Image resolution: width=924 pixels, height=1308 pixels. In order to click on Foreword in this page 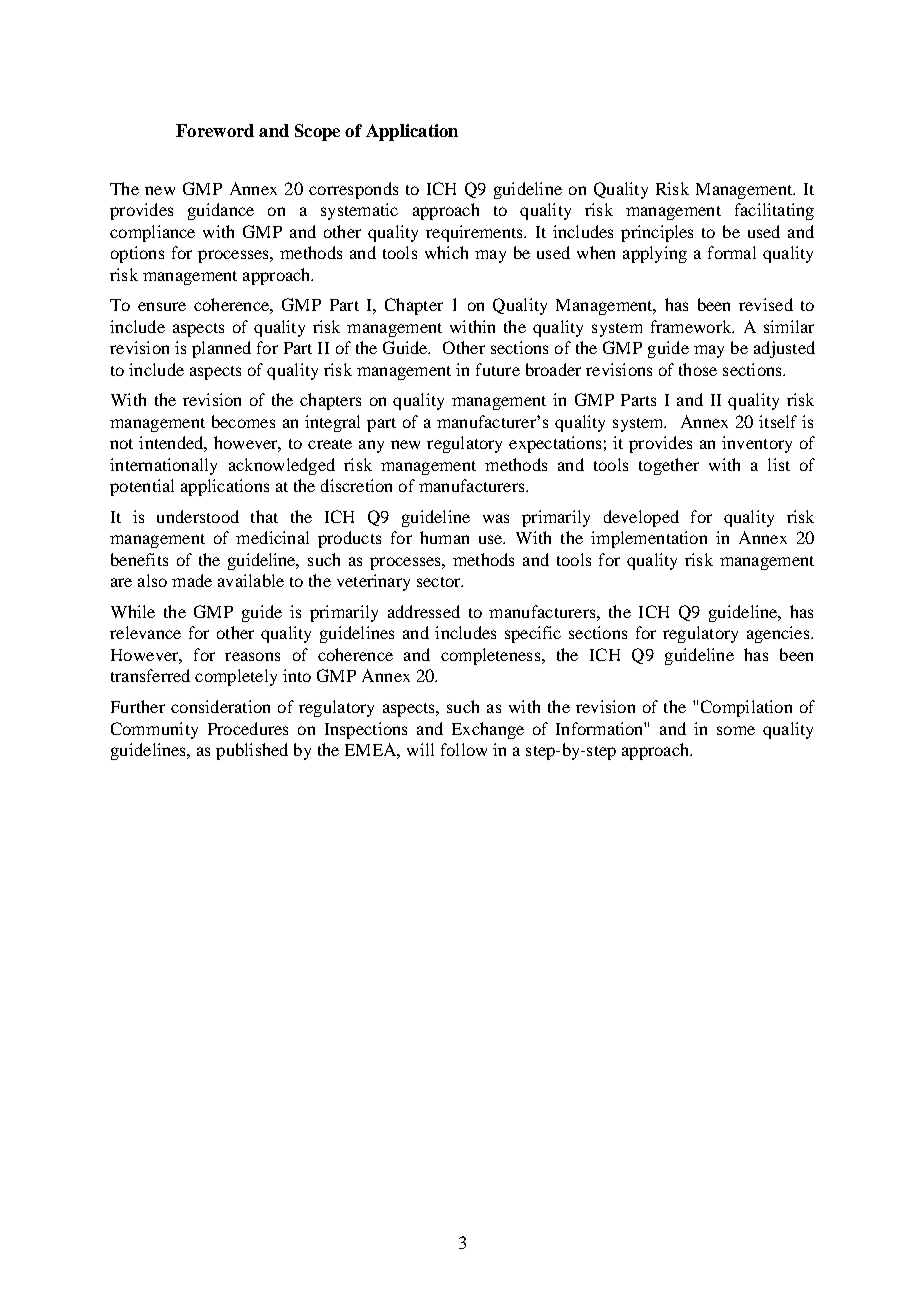, I will do `click(215, 130)`.
